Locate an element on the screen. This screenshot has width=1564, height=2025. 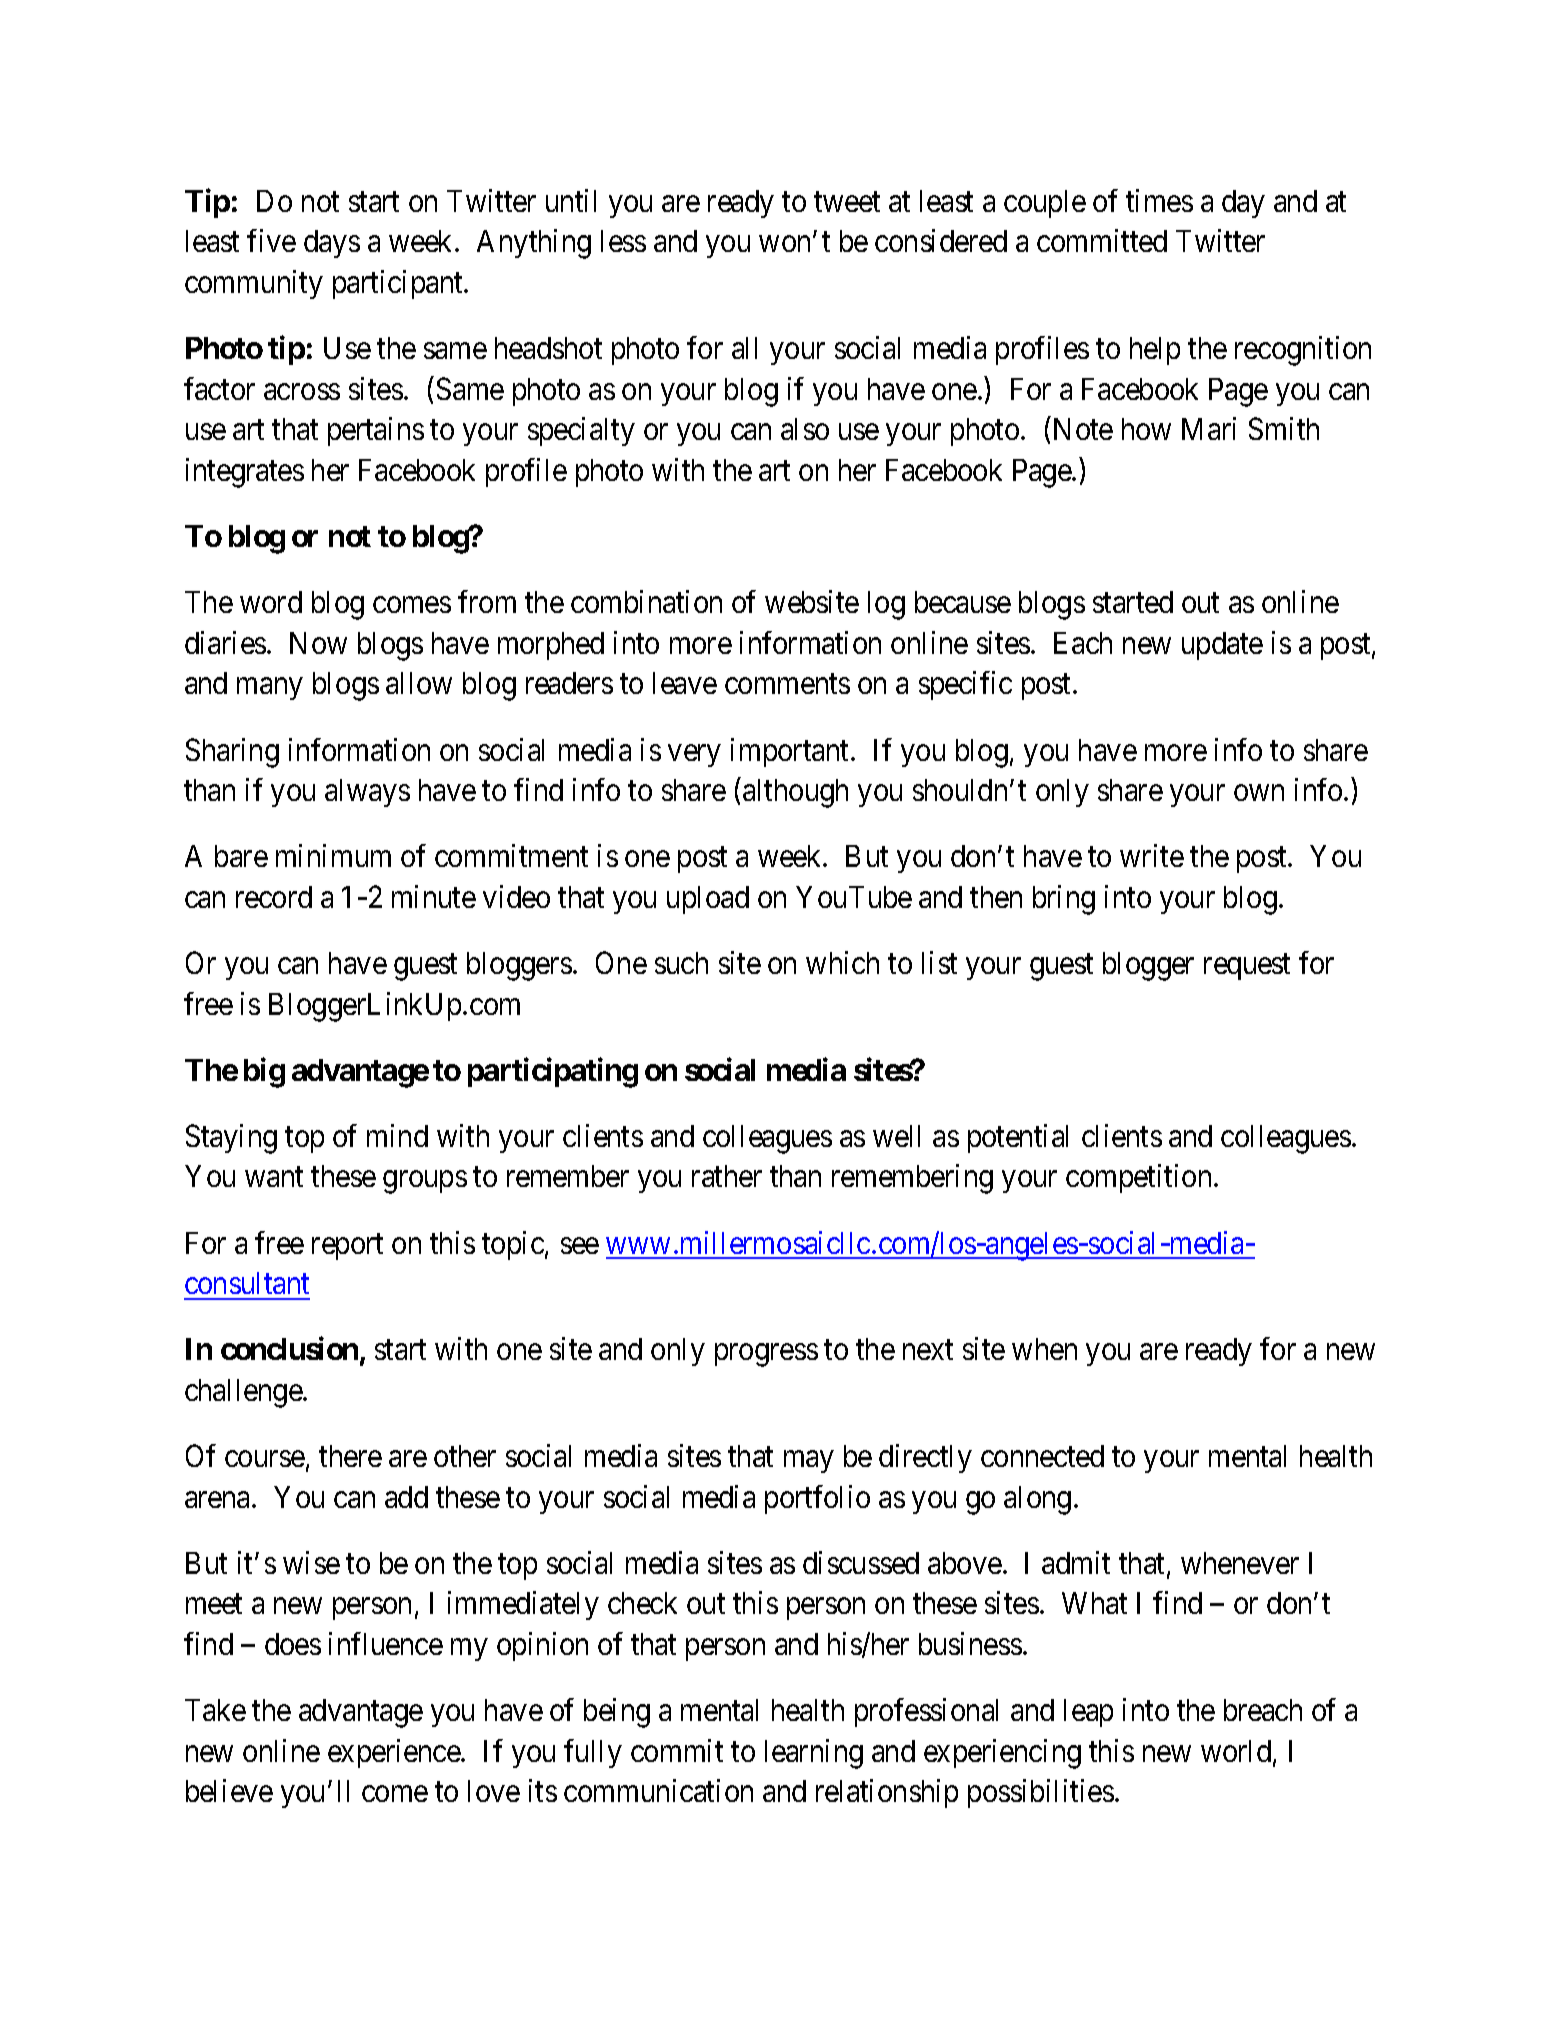
times is located at coordinates (1159, 200).
